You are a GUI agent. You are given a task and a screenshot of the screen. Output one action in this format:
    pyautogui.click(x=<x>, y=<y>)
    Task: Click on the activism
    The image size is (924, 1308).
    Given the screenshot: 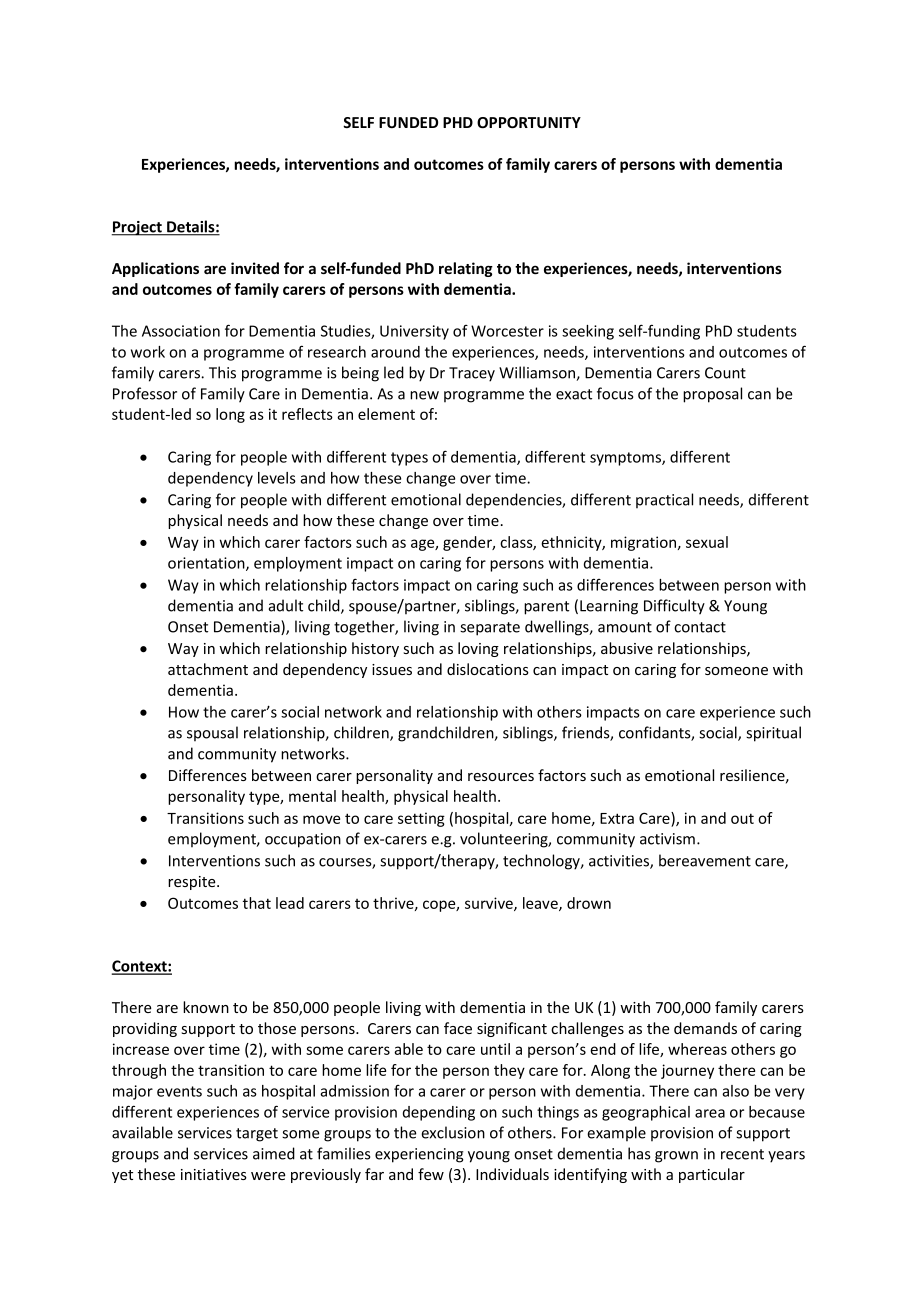 What is the action you would take?
    pyautogui.click(x=667, y=839)
